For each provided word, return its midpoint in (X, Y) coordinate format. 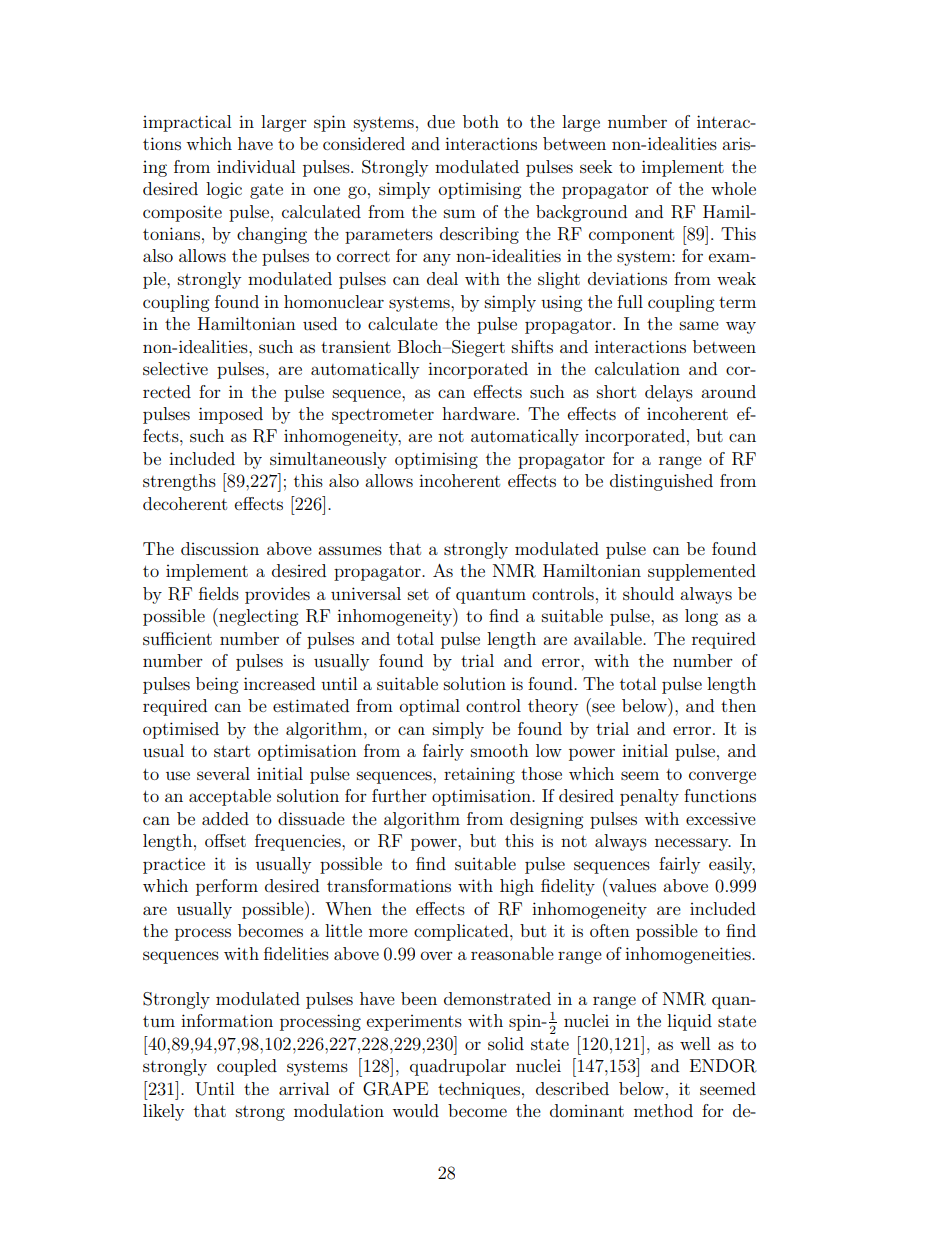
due (441, 121)
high (517, 887)
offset (225, 840)
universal (366, 593)
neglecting (257, 617)
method (663, 1110)
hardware (478, 413)
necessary (693, 844)
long (701, 617)
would (415, 1110)
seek (596, 166)
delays (669, 393)
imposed (231, 415)
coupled (247, 1067)
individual (256, 166)
